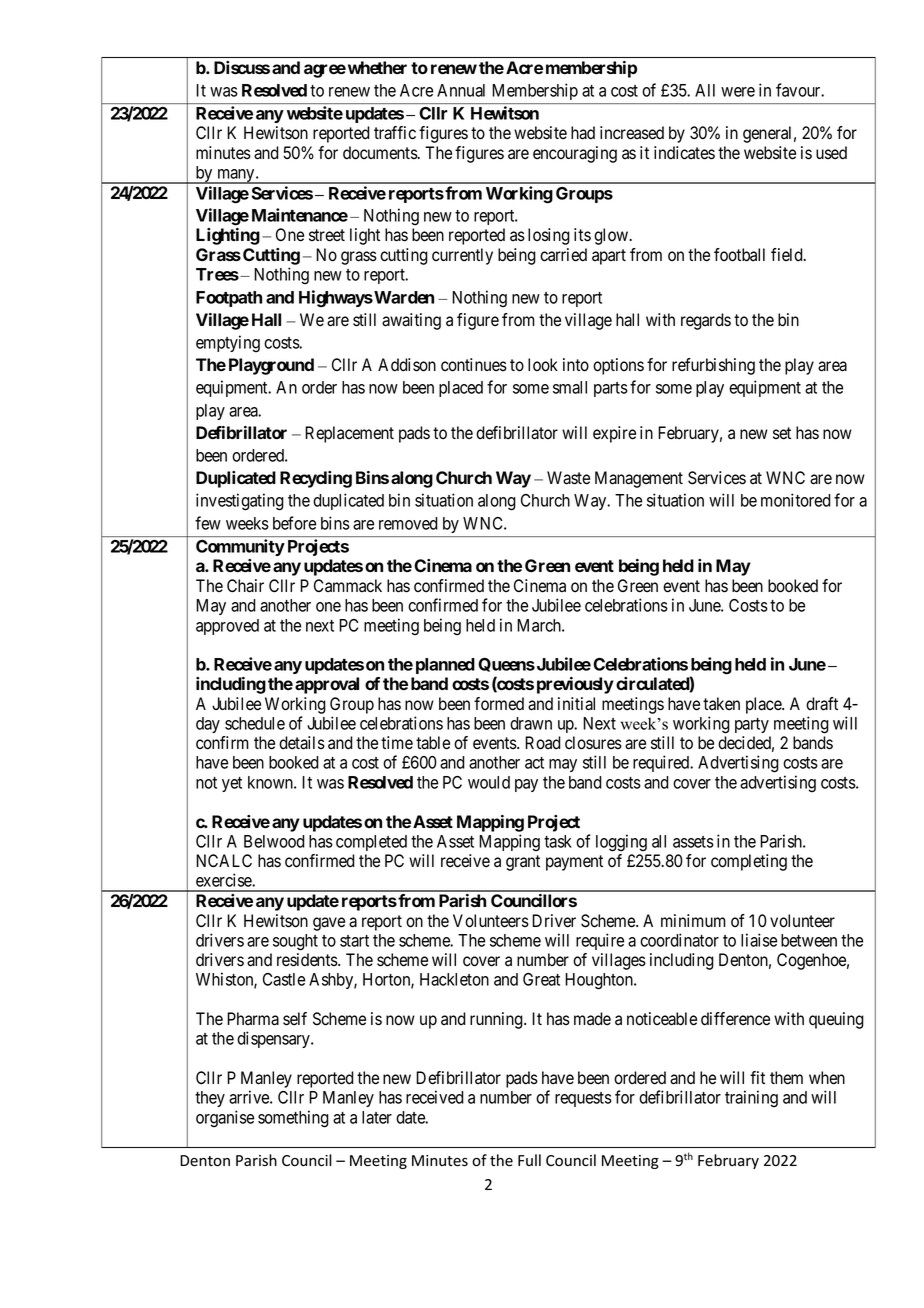  What do you see at coordinates (377, 67) in the page?
I see `whether` at bounding box center [377, 67].
